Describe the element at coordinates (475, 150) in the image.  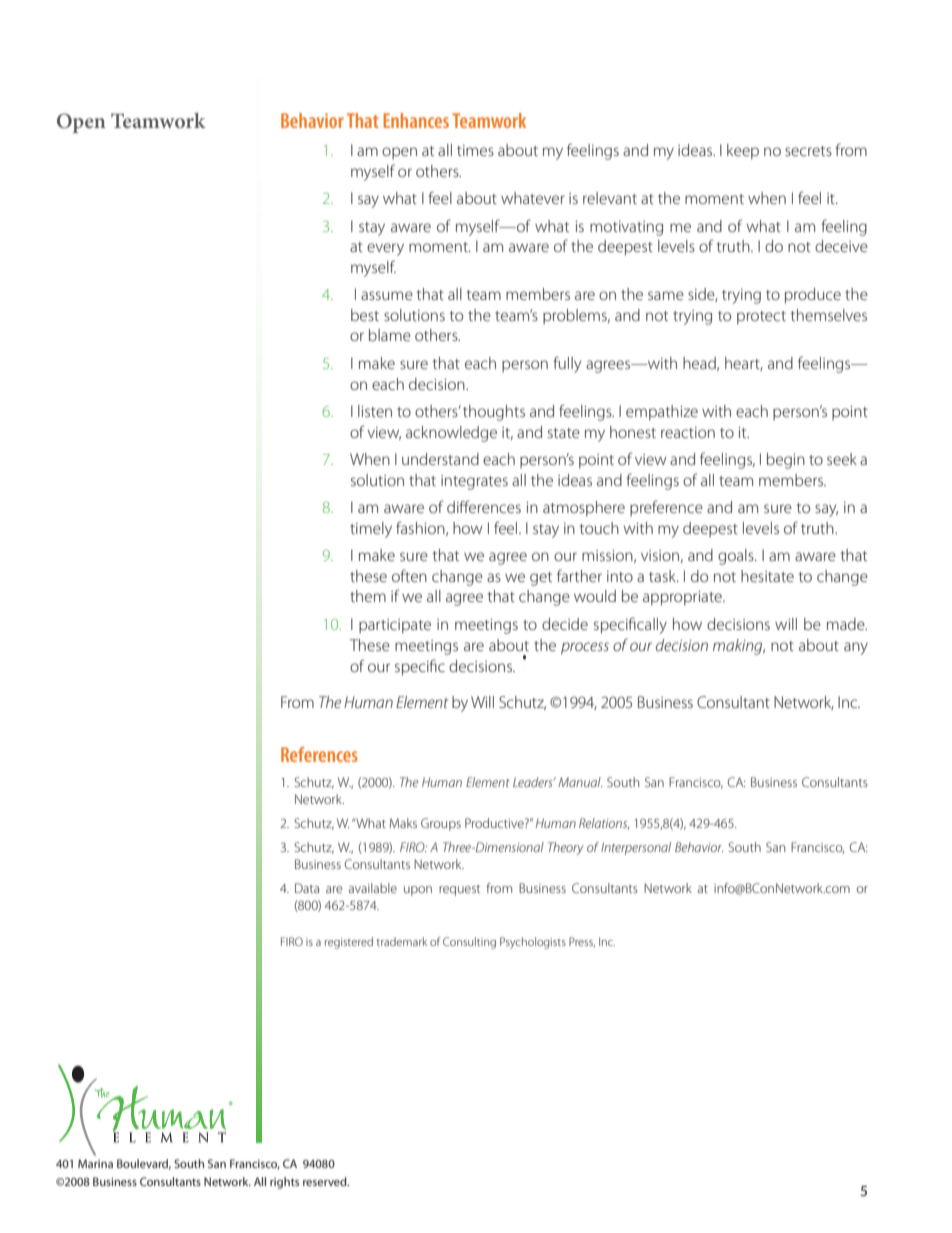
I see `times` at that location.
